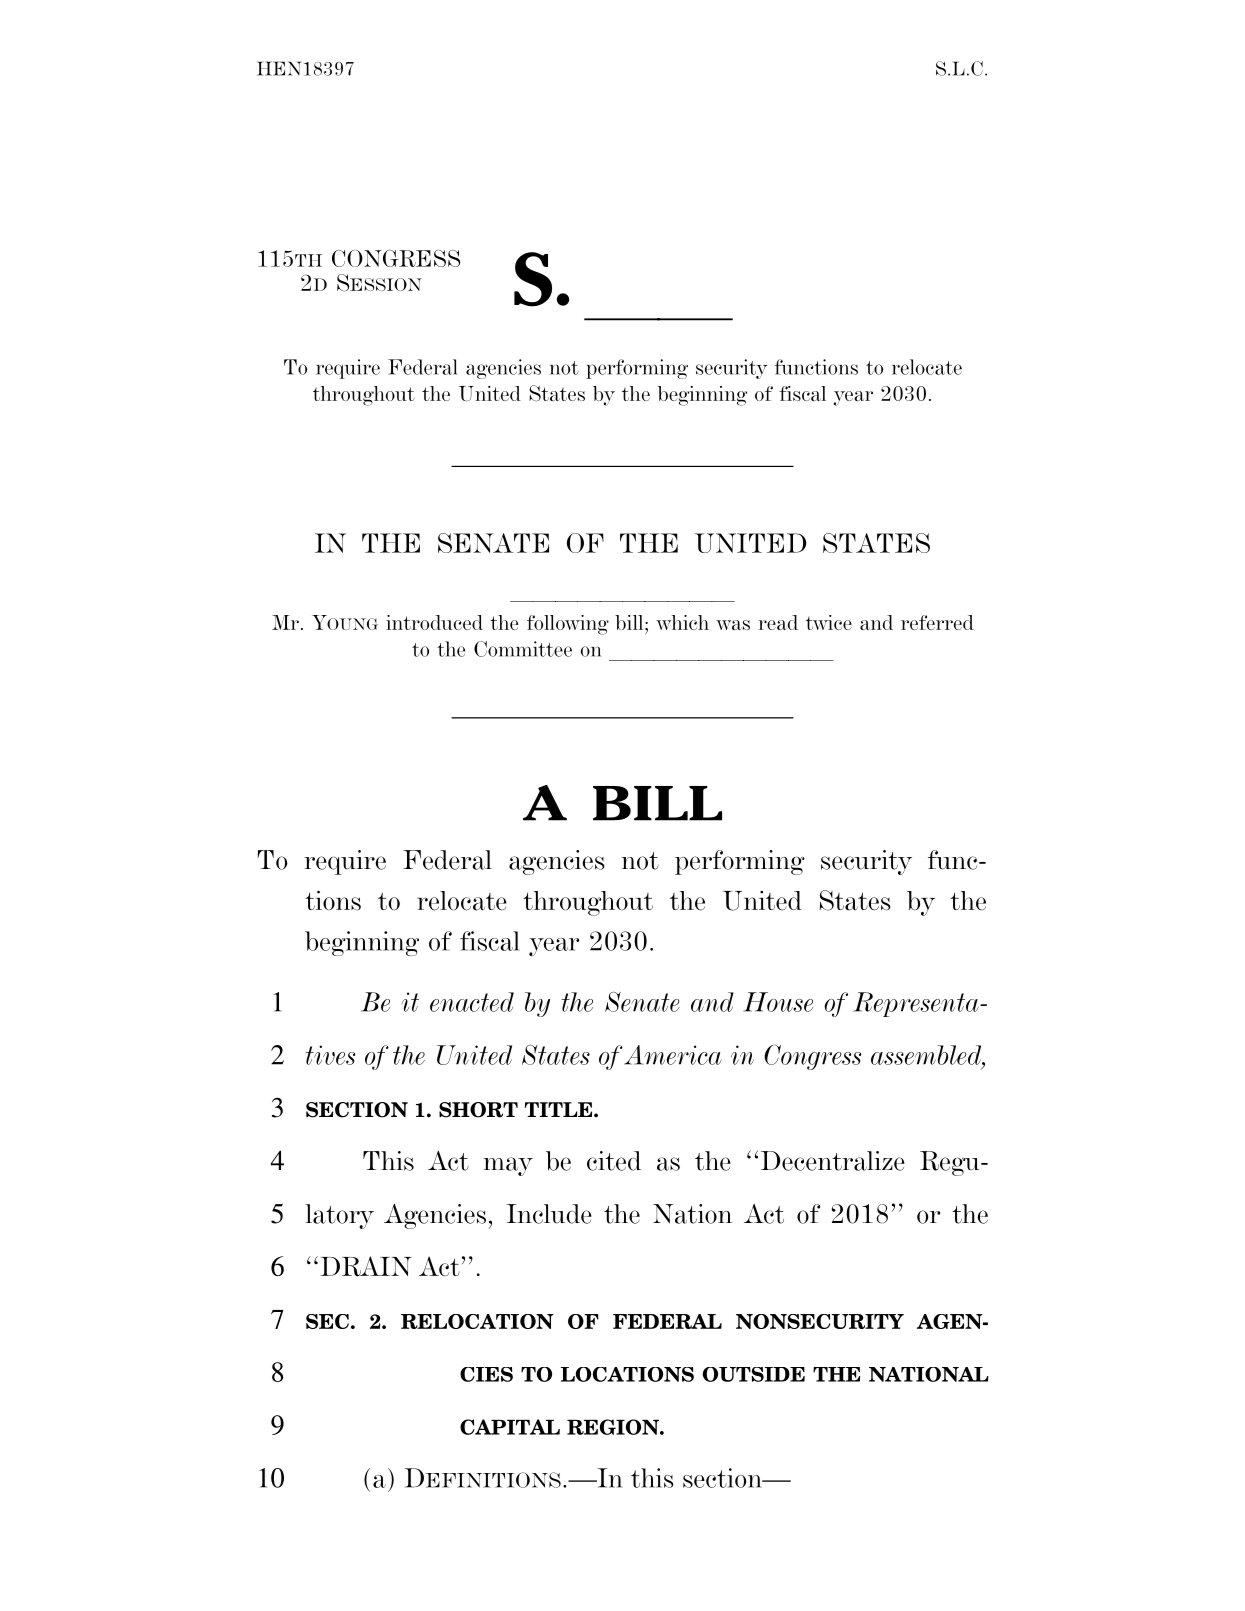 This document has width=1245, height=1611. What do you see at coordinates (434, 622) in the document?
I see `introduced` at bounding box center [434, 622].
